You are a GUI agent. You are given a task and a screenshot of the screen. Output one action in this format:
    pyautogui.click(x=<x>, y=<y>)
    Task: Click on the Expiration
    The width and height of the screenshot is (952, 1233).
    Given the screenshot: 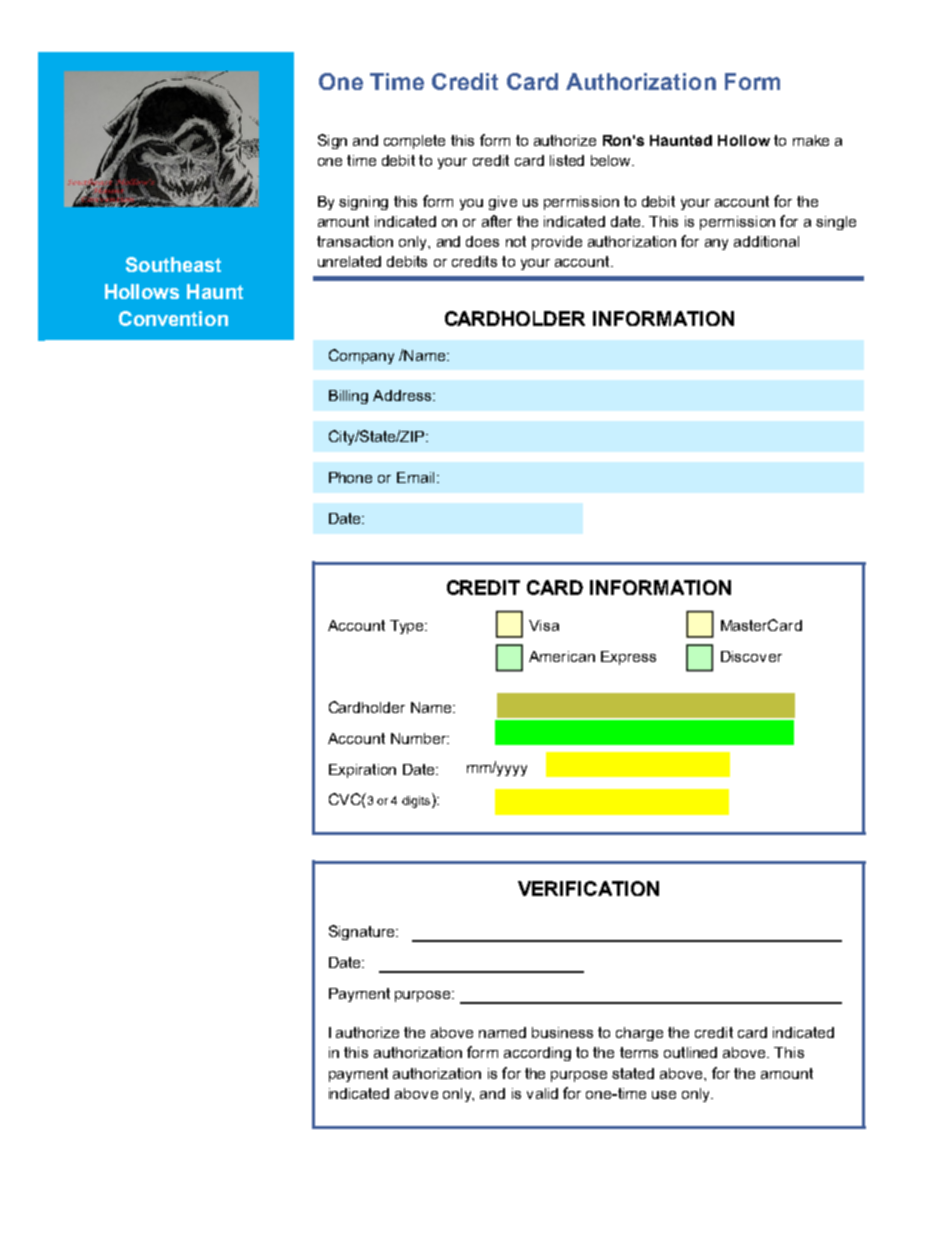 What is the action you would take?
    pyautogui.click(x=362, y=771)
